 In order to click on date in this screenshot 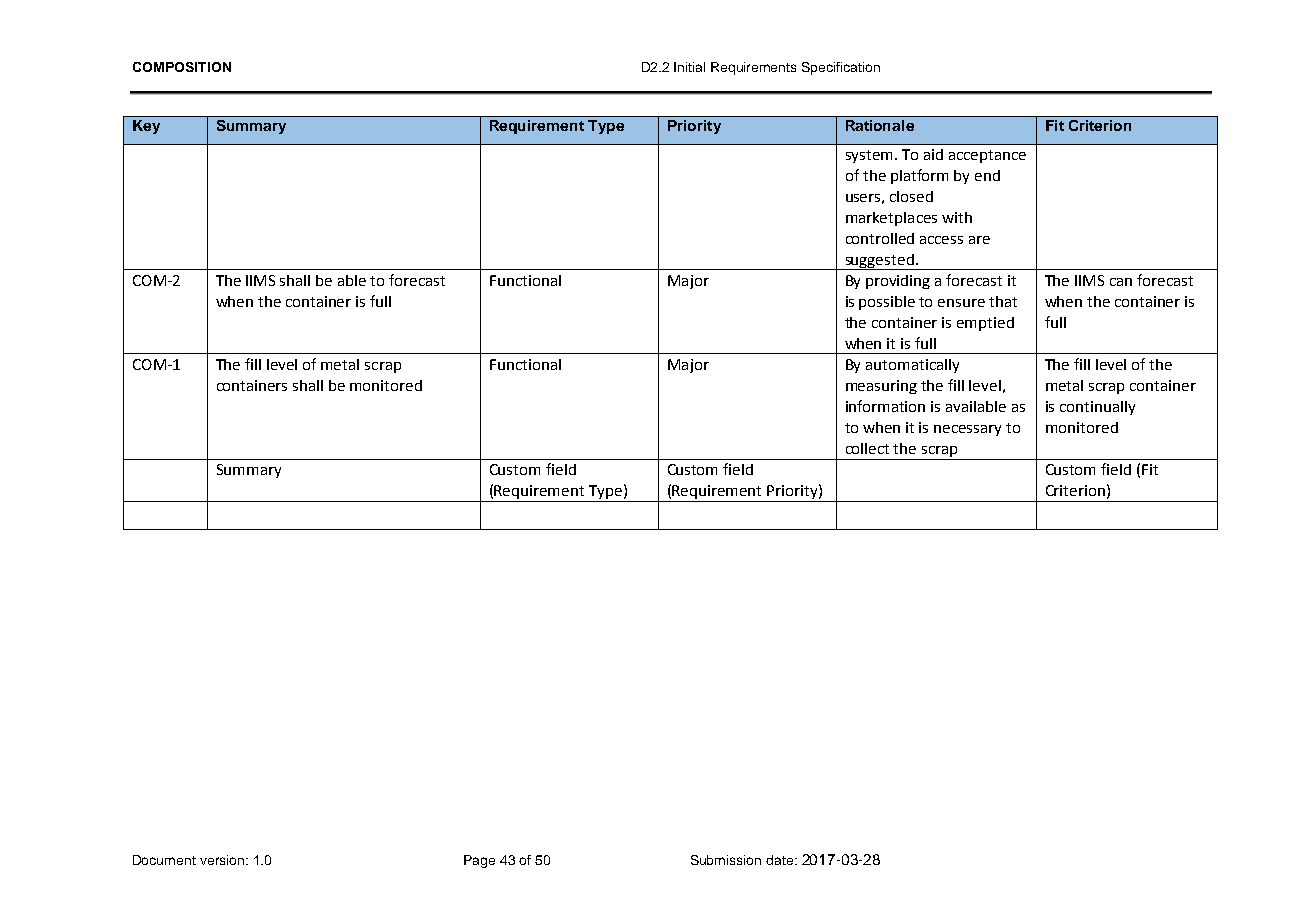, I will do `click(781, 860)`.
